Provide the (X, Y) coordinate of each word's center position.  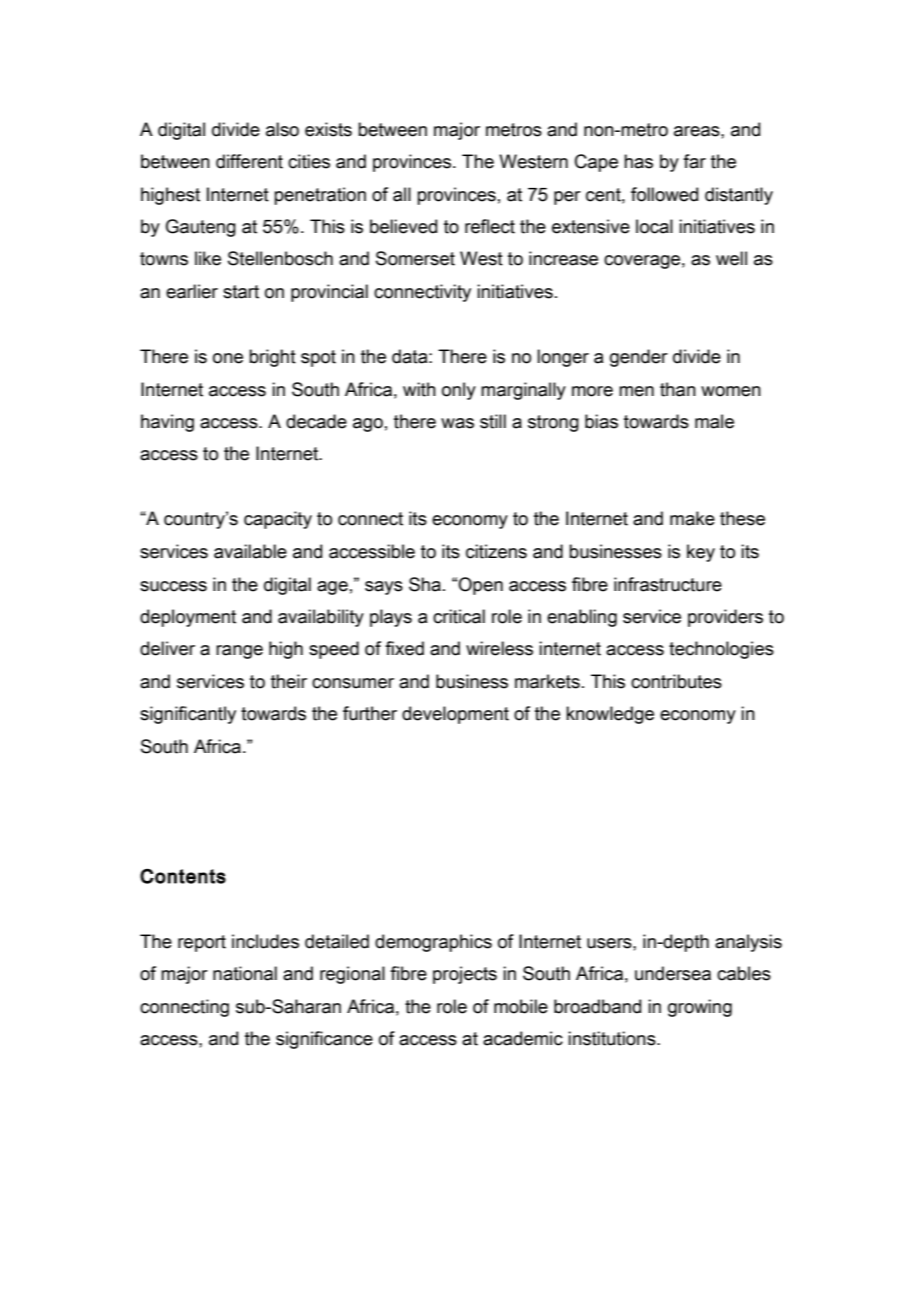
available (250, 551)
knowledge (610, 715)
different (249, 161)
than (678, 389)
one (228, 358)
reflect (490, 226)
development (455, 715)
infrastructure (668, 584)
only (459, 391)
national (245, 973)
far (694, 161)
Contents (183, 876)
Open (480, 586)
